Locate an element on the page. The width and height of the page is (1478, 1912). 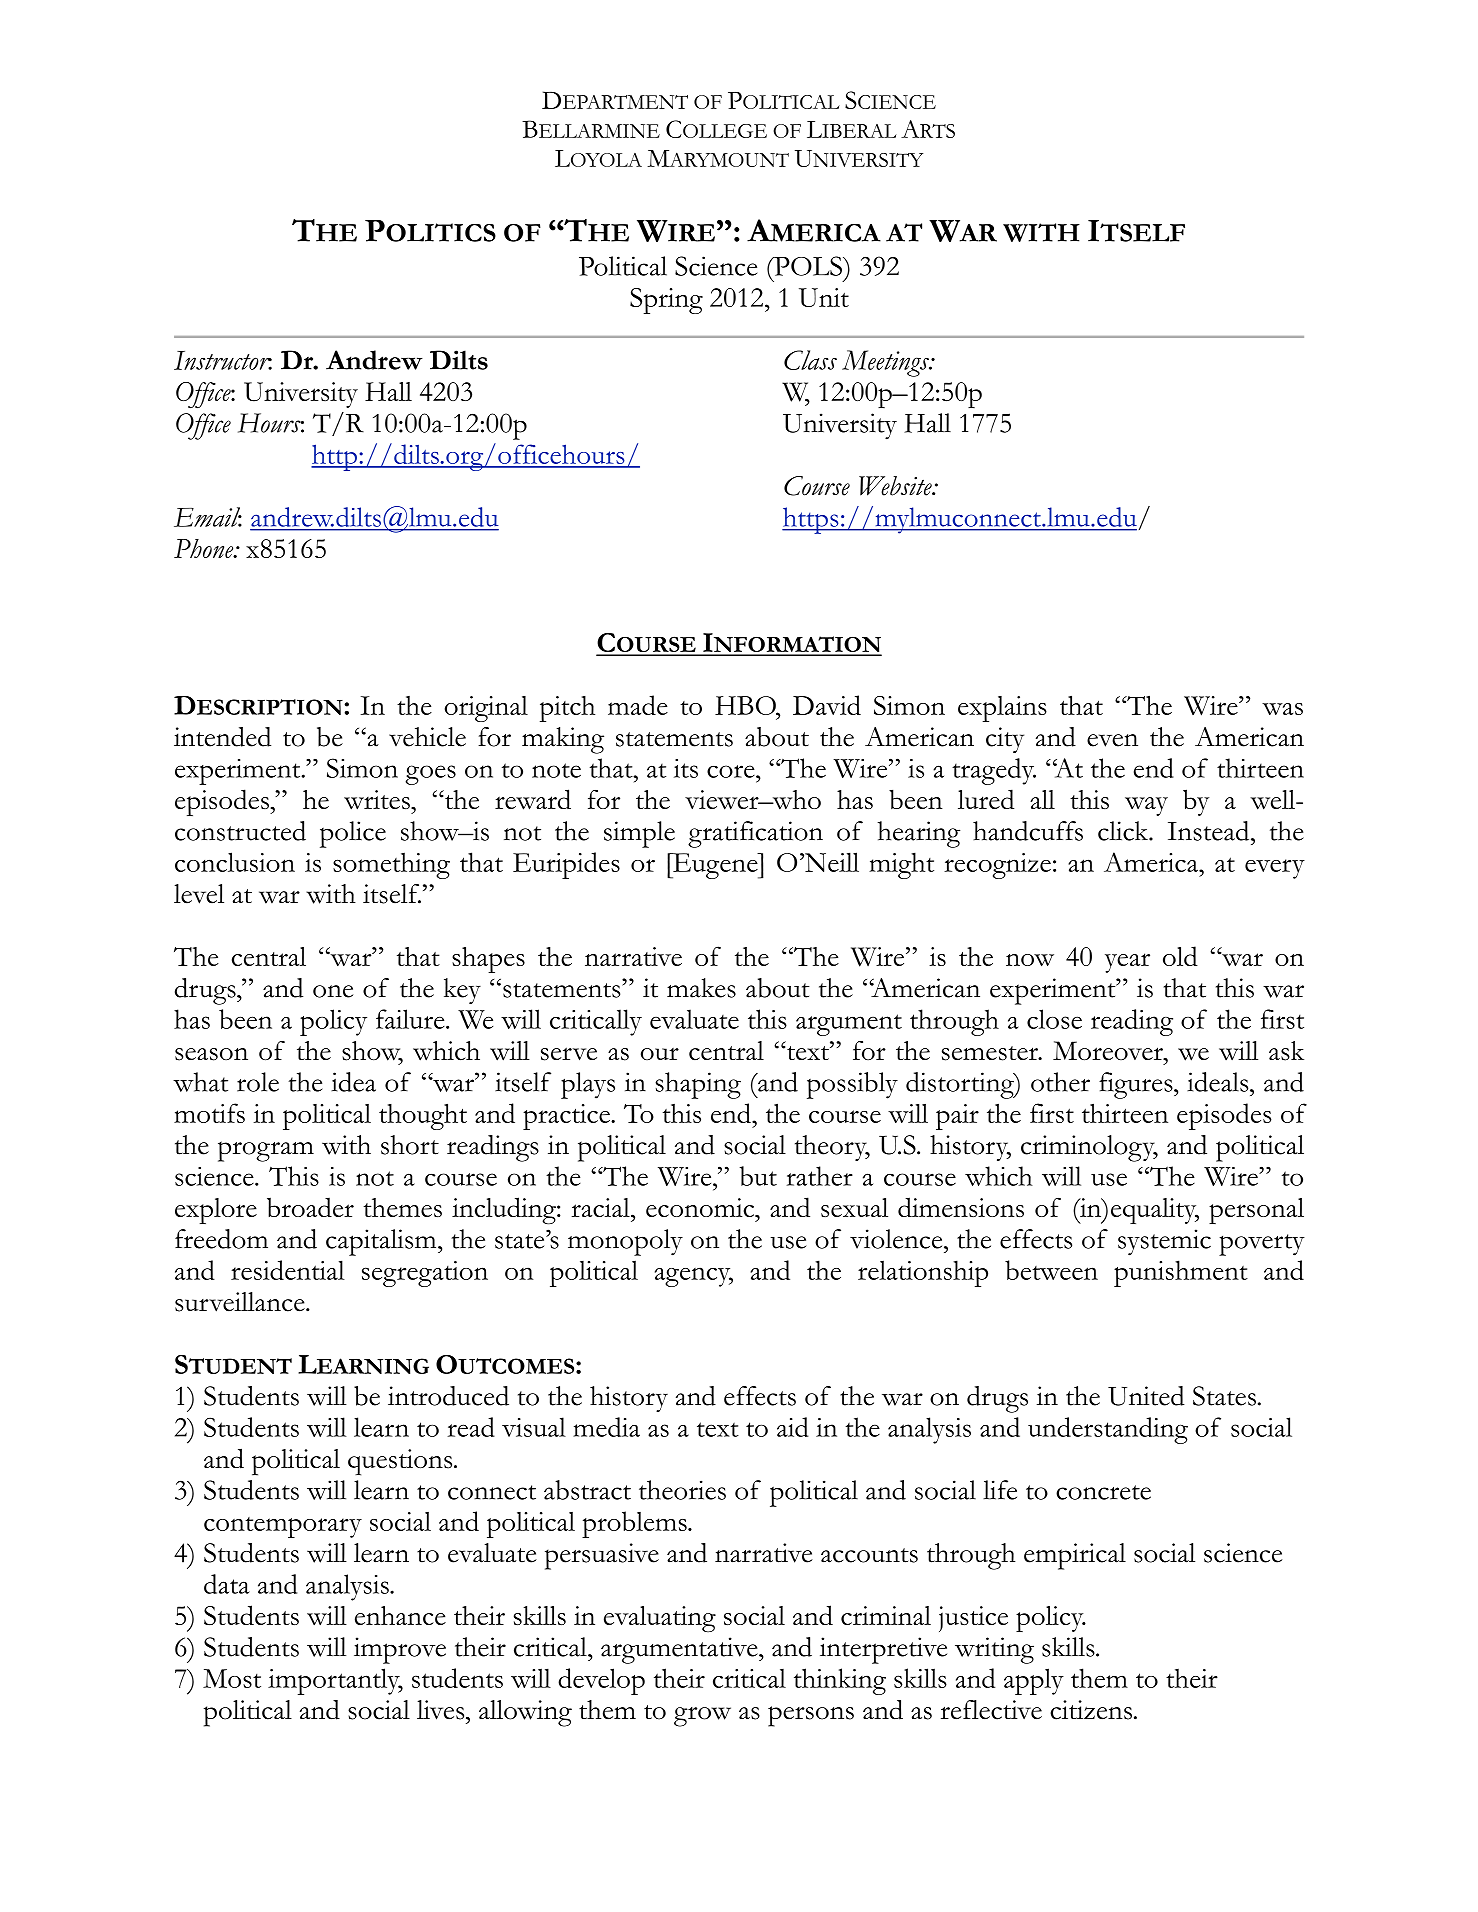
aid is located at coordinates (793, 1427).
